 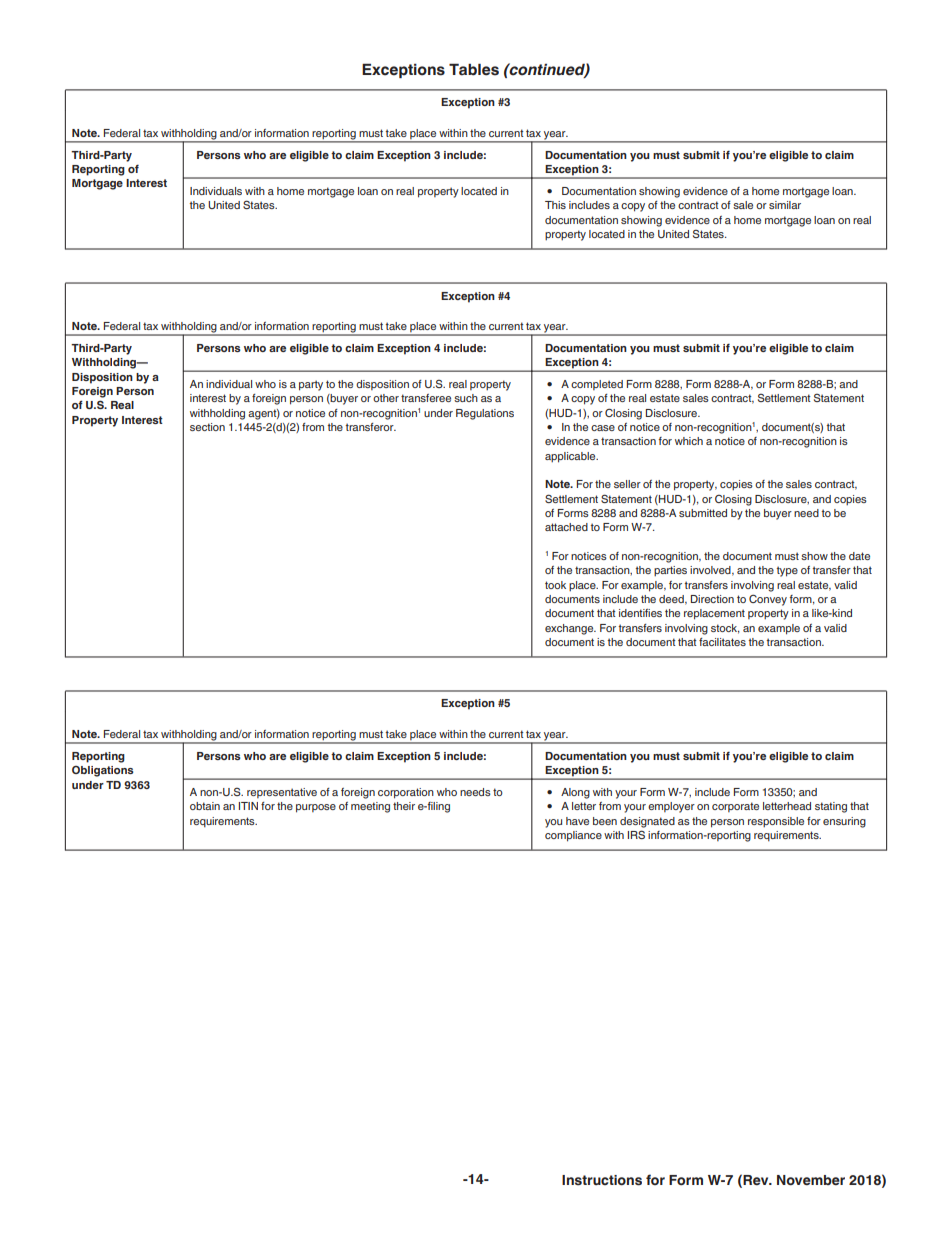 I want to click on similar, so click(x=785, y=205).
